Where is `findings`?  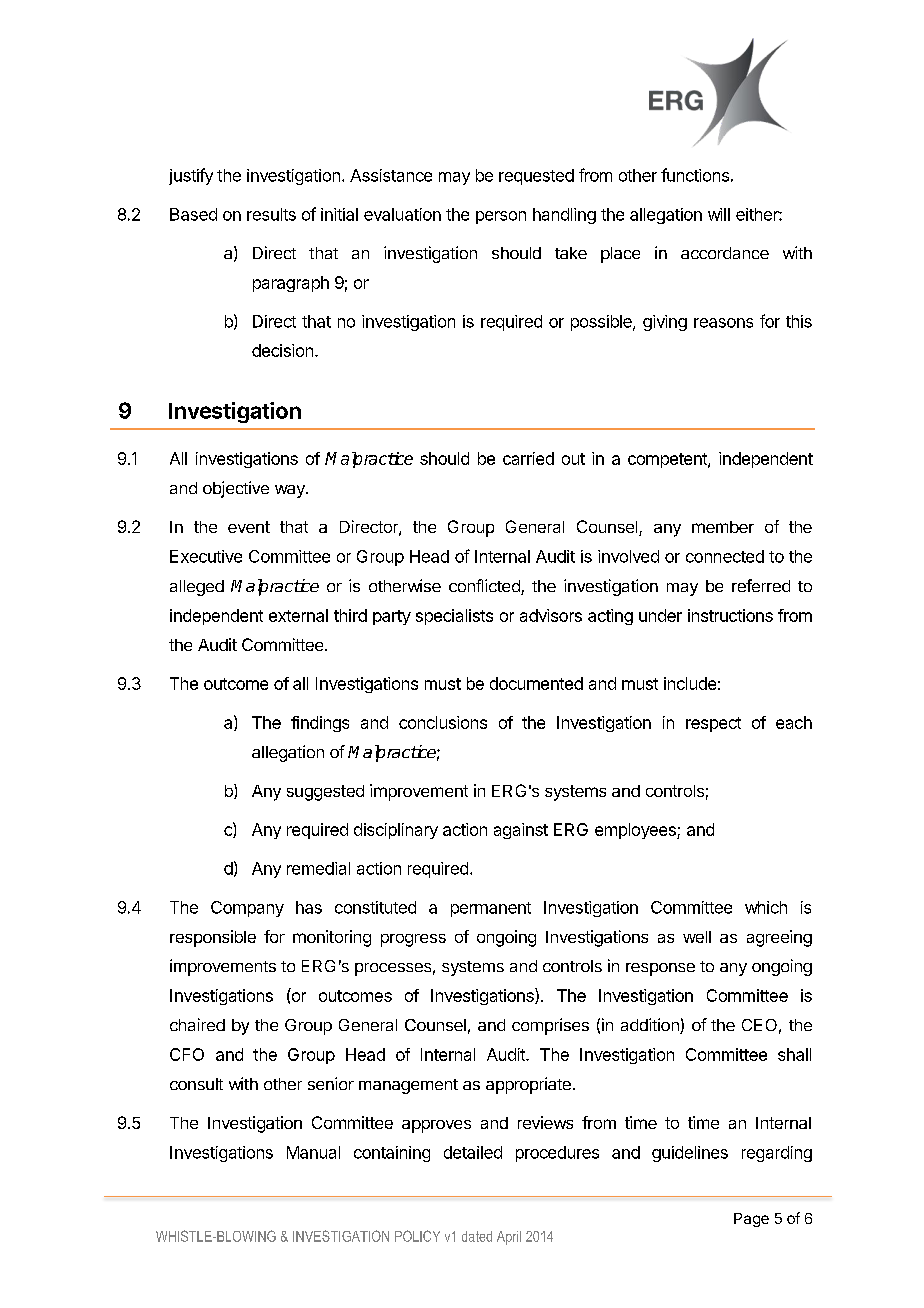 findings is located at coordinates (320, 724).
